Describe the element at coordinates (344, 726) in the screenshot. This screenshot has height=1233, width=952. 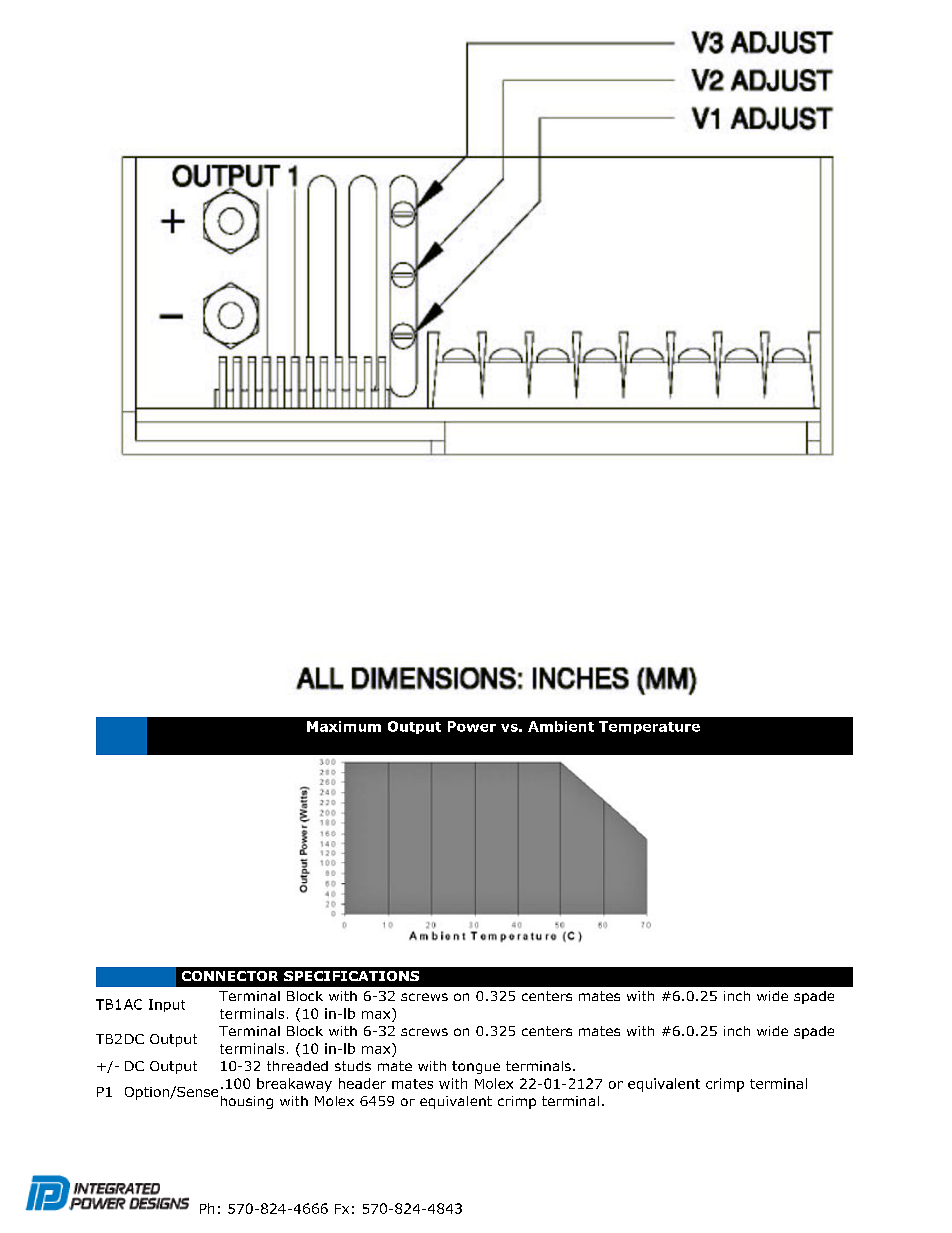
I see `Maximum` at that location.
